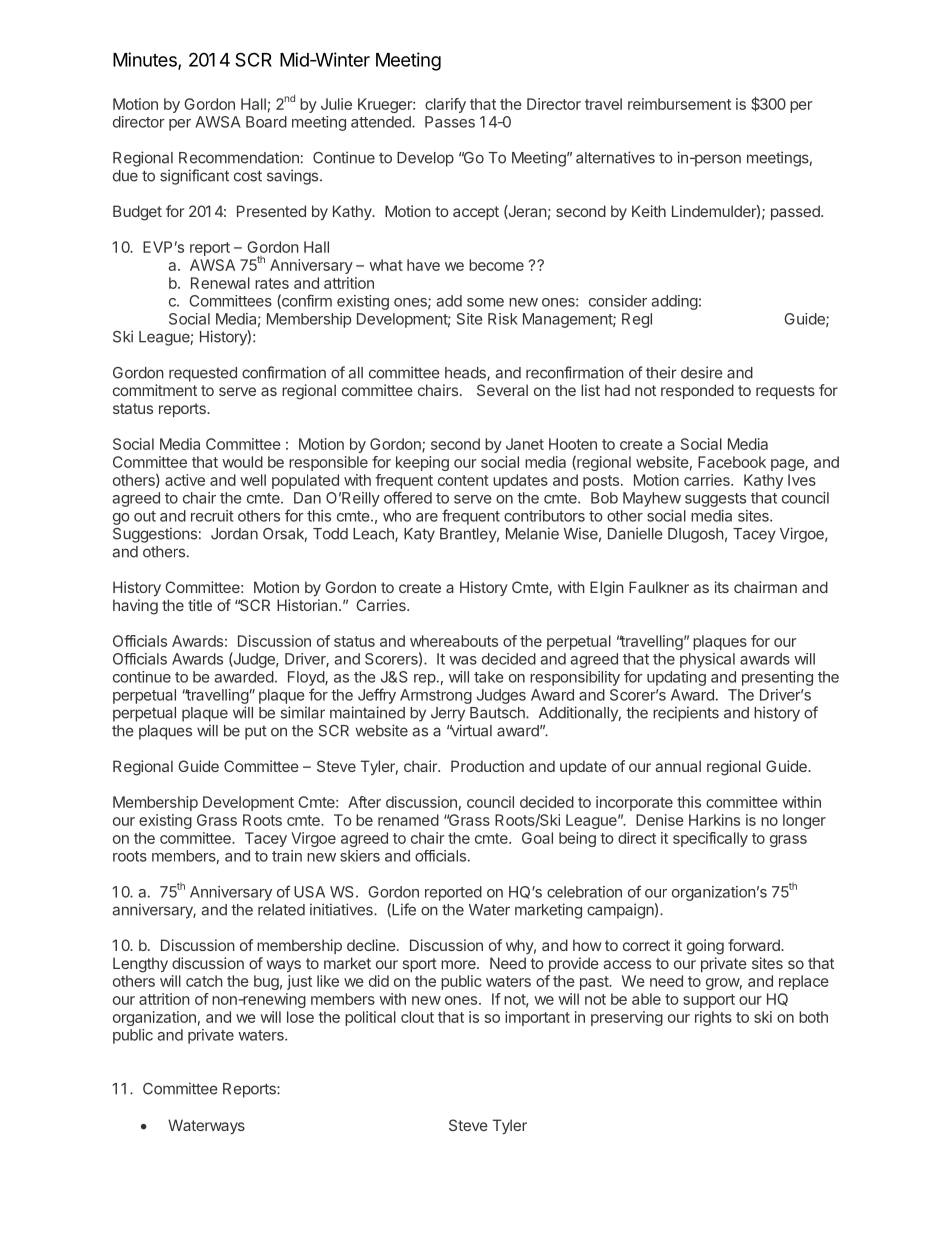 This page has width=952, height=1233. What do you see at coordinates (234, 534) in the page?
I see `Jordan` at bounding box center [234, 534].
